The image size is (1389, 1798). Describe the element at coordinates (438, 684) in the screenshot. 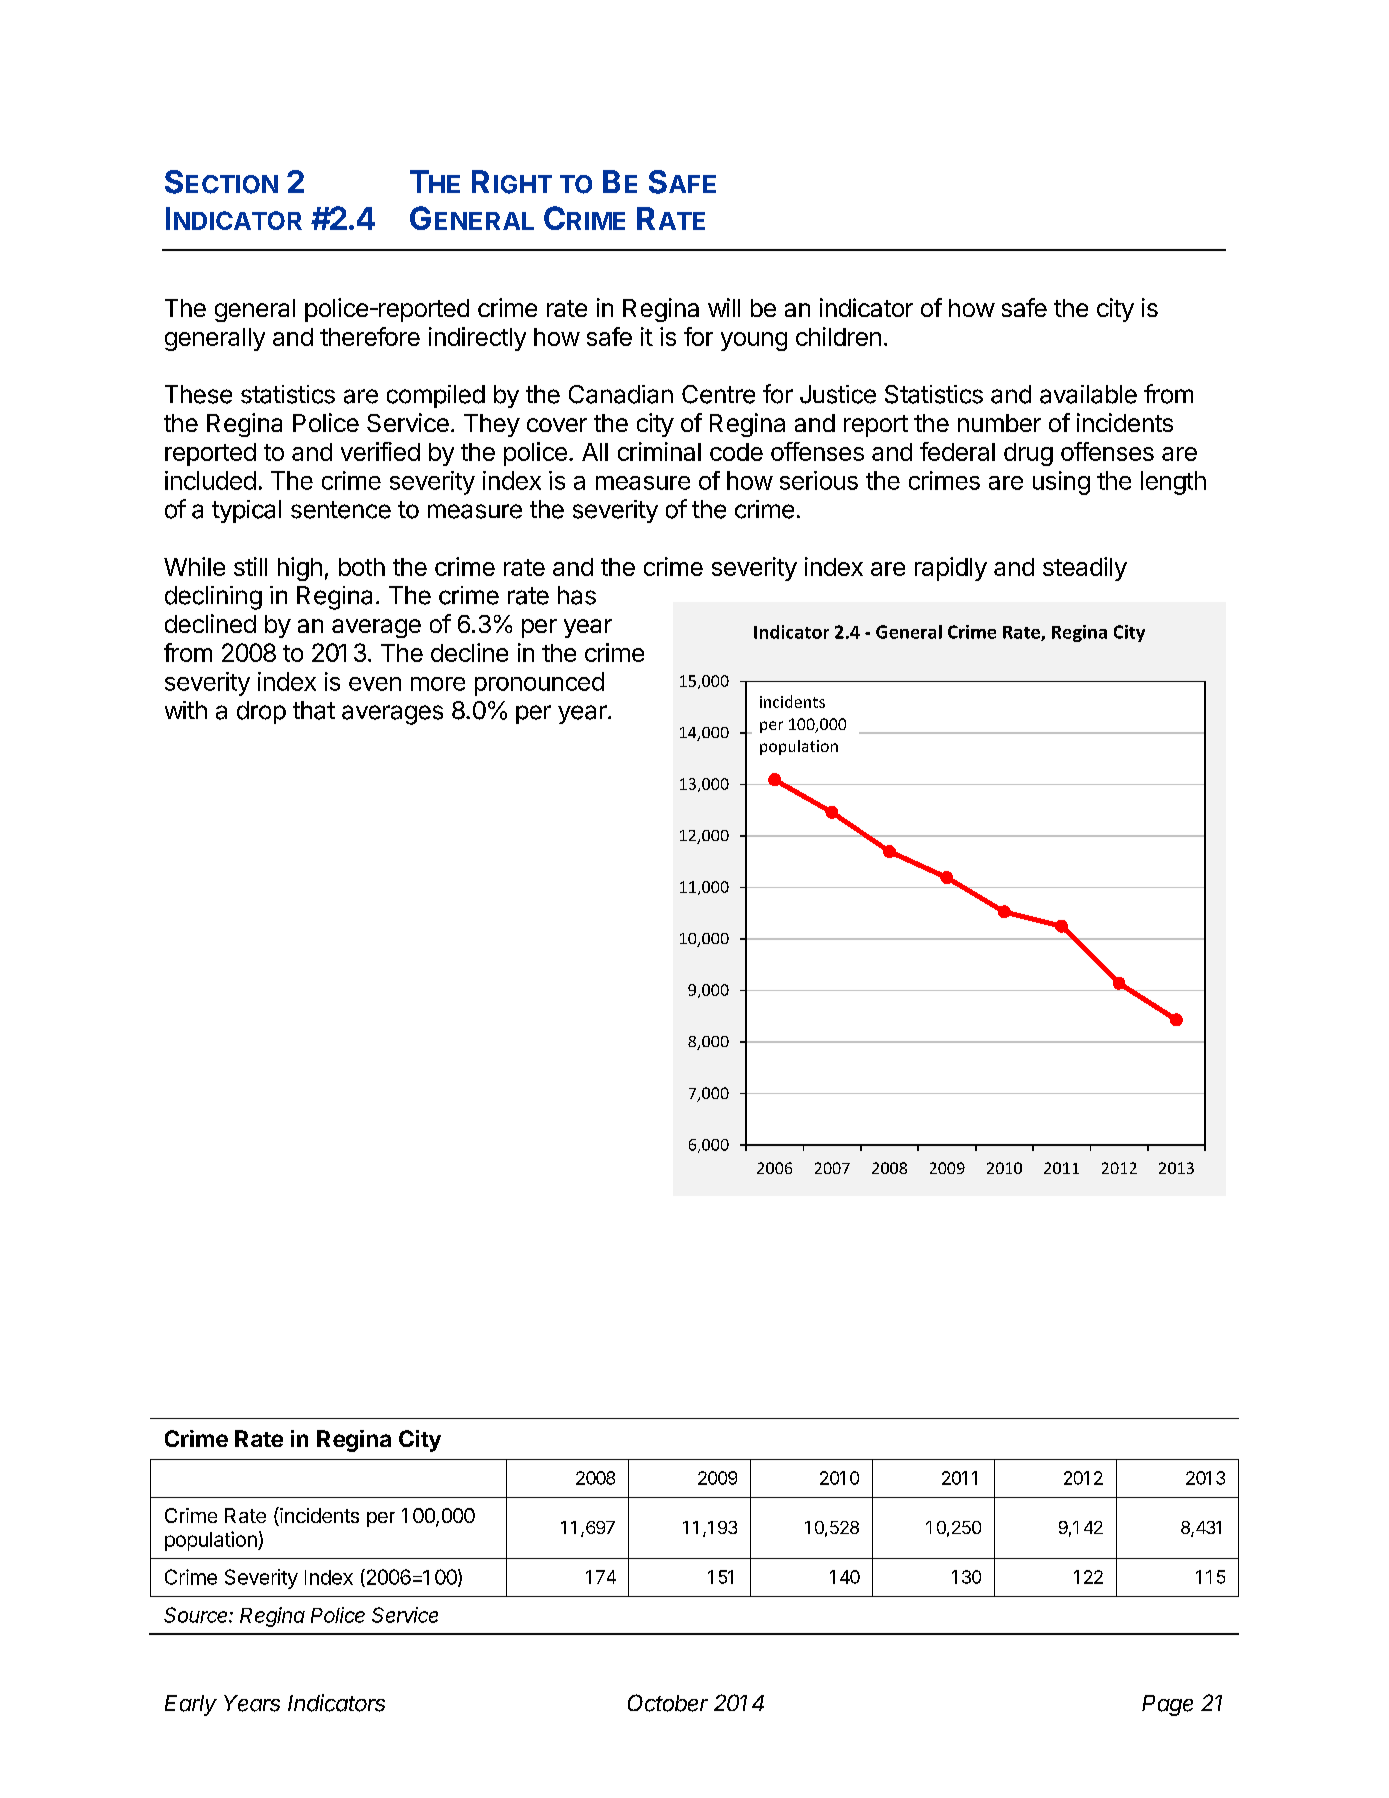

I see `more` at that location.
